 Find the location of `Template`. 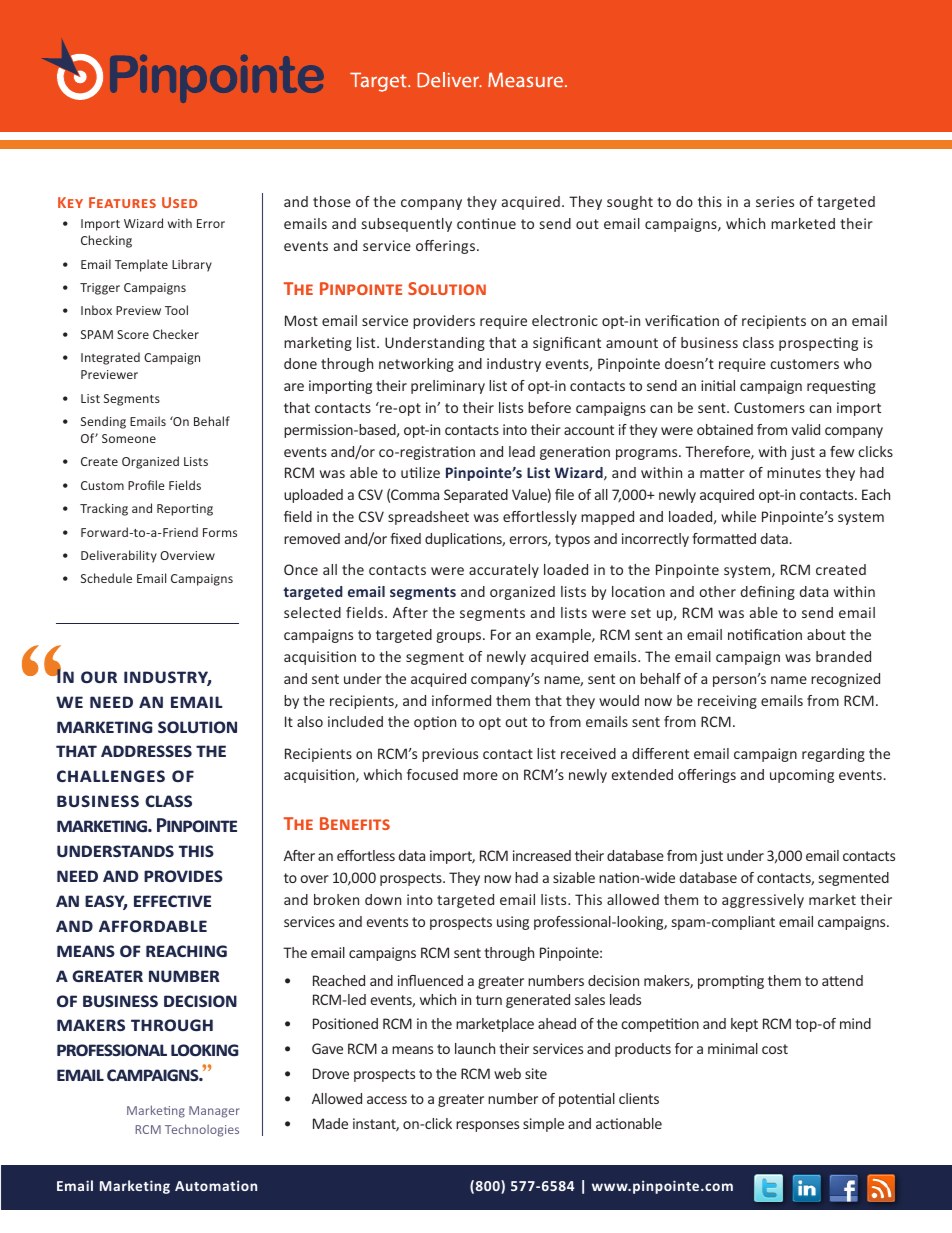

Template is located at coordinates (141, 265).
